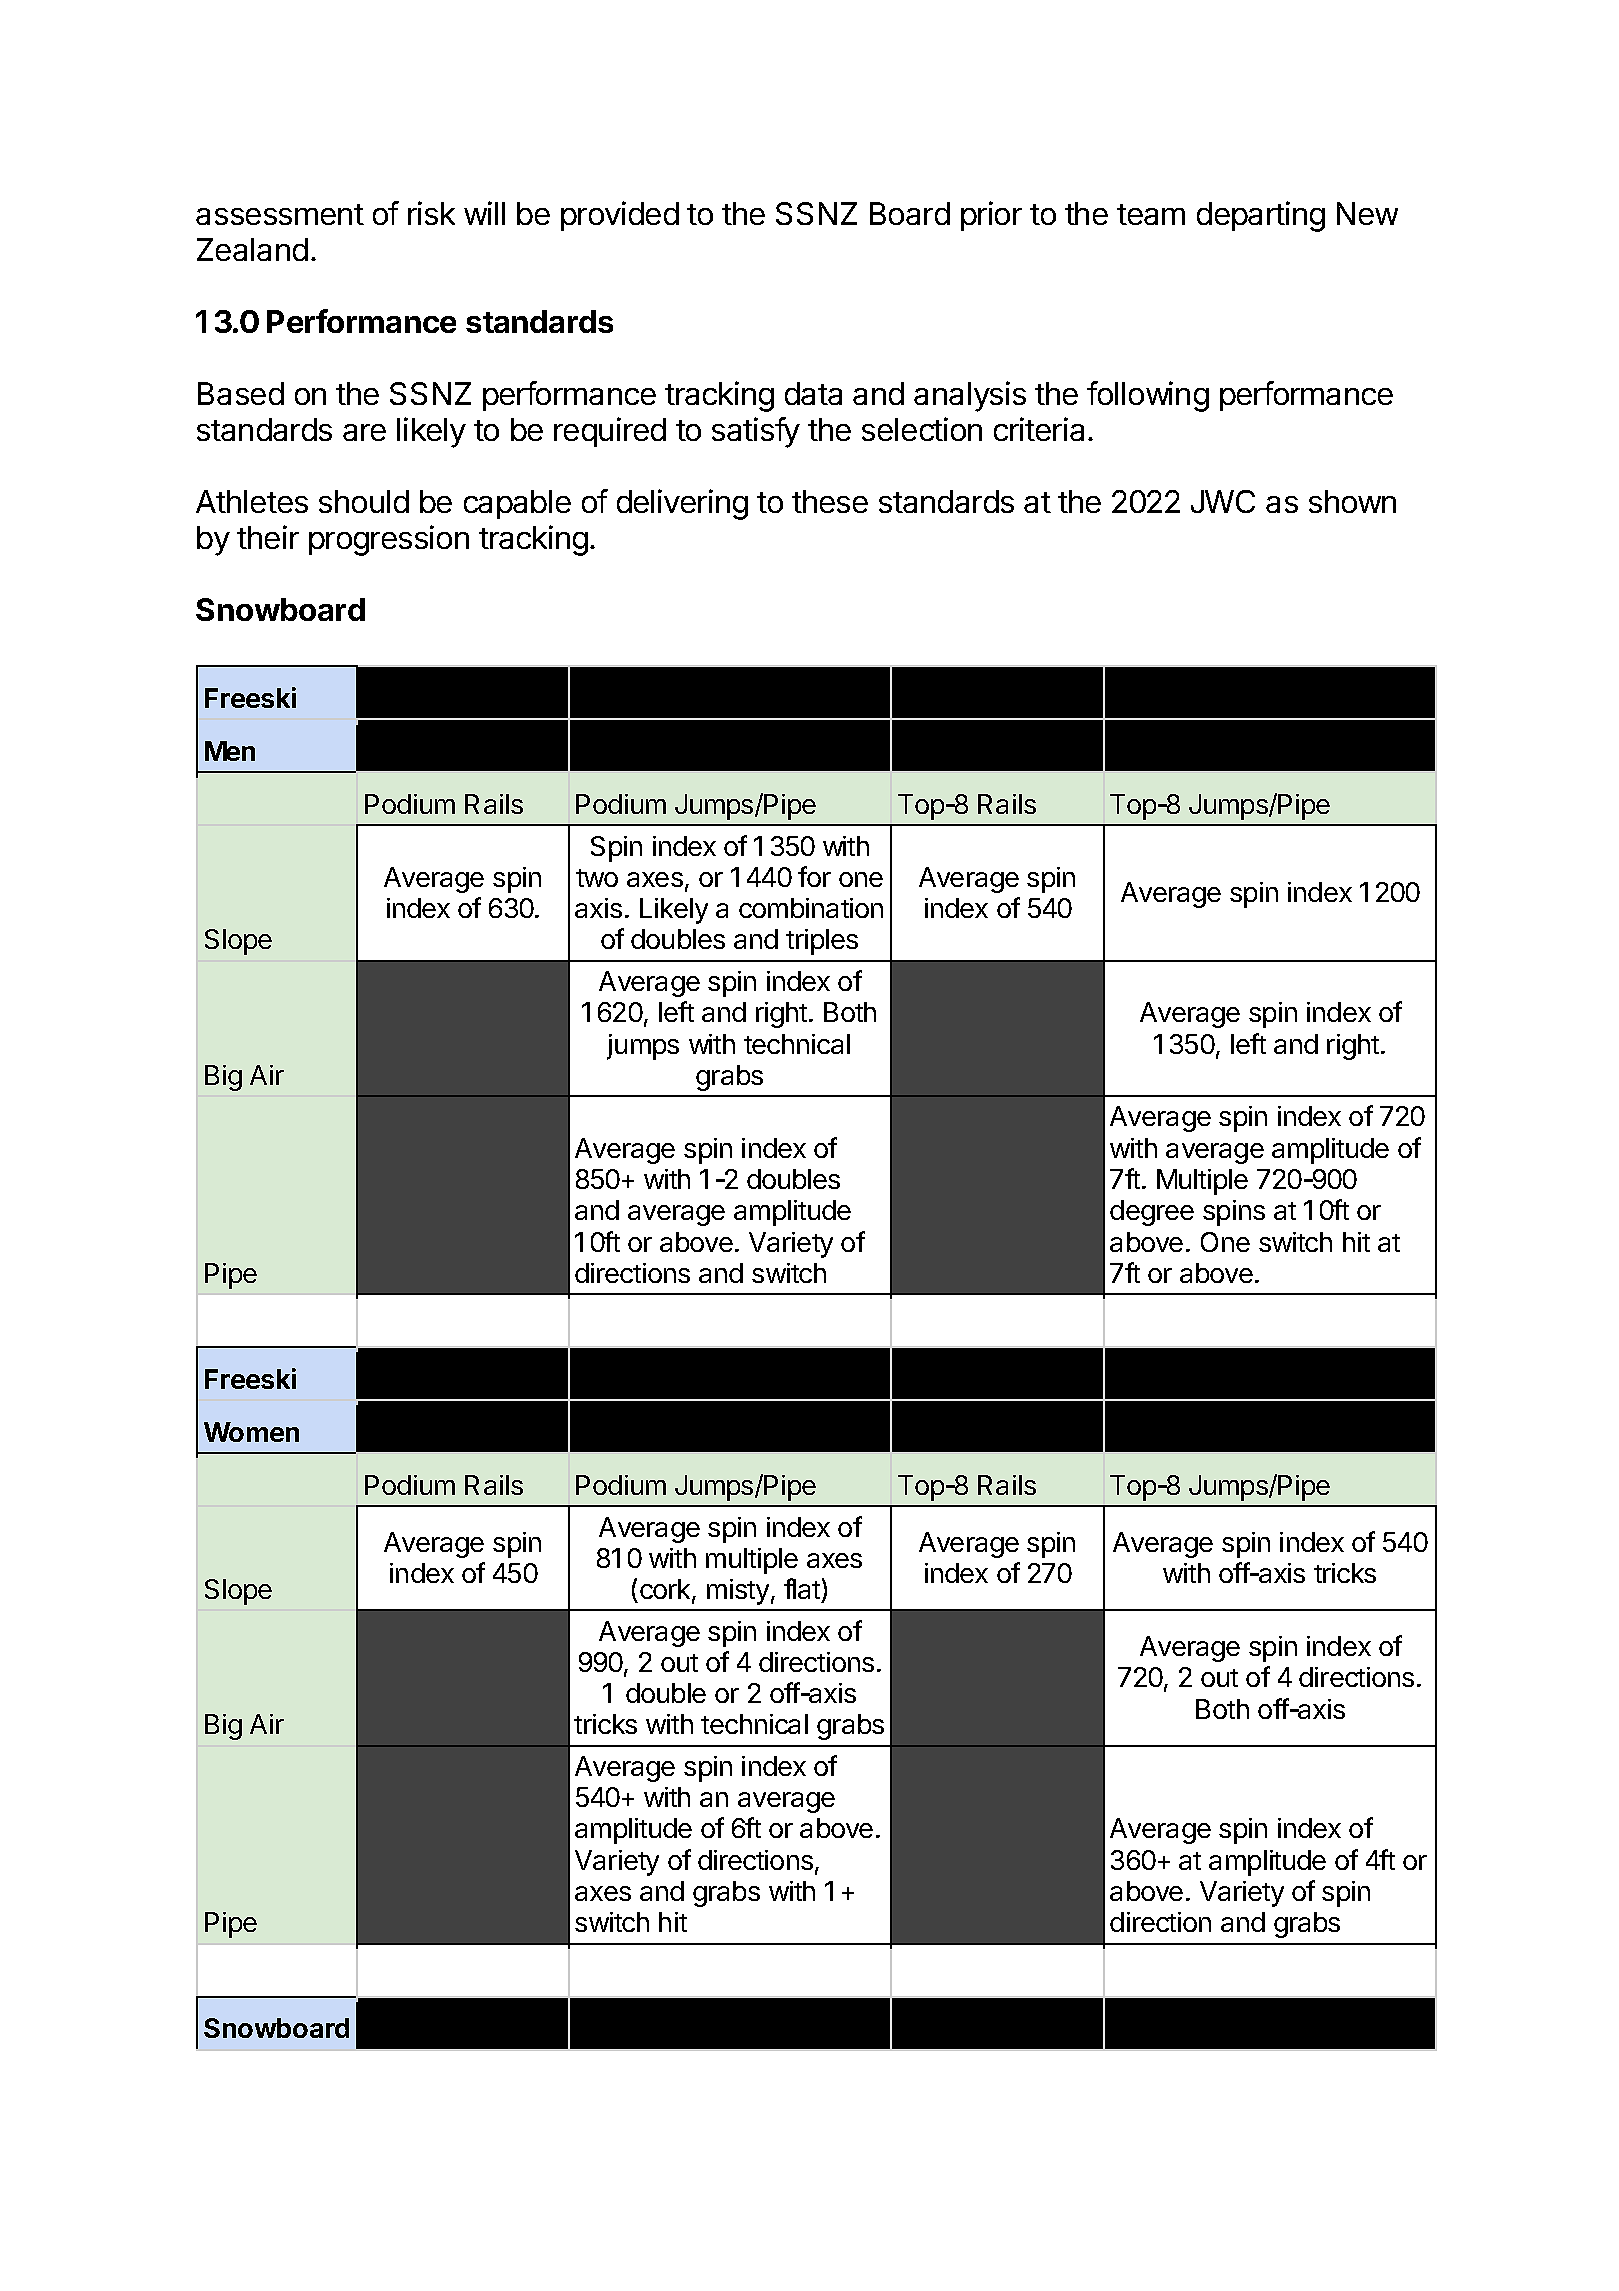  I want to click on departing, so click(1261, 216).
